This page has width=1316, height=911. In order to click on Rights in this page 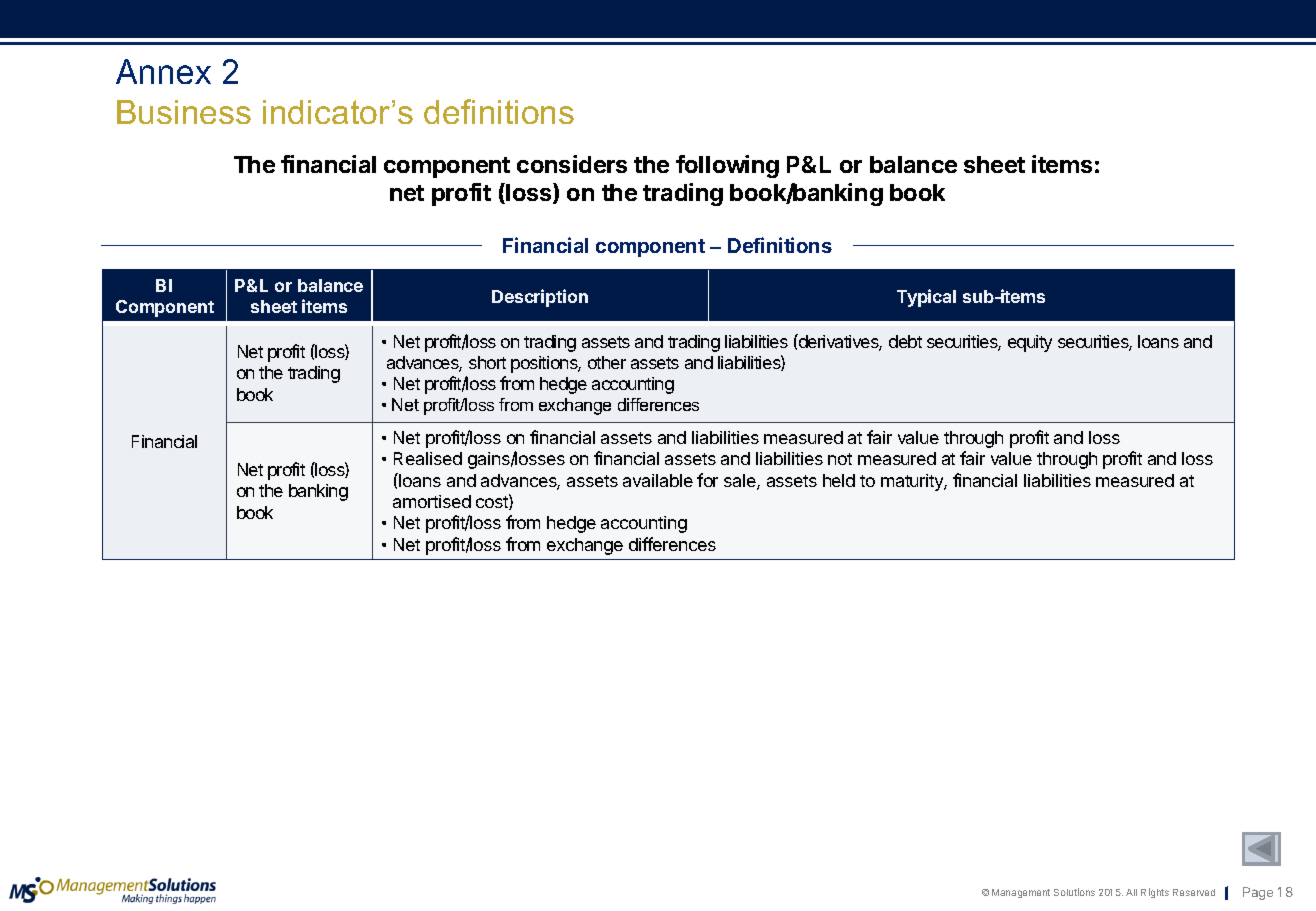, I will do `click(1155, 893)`.
